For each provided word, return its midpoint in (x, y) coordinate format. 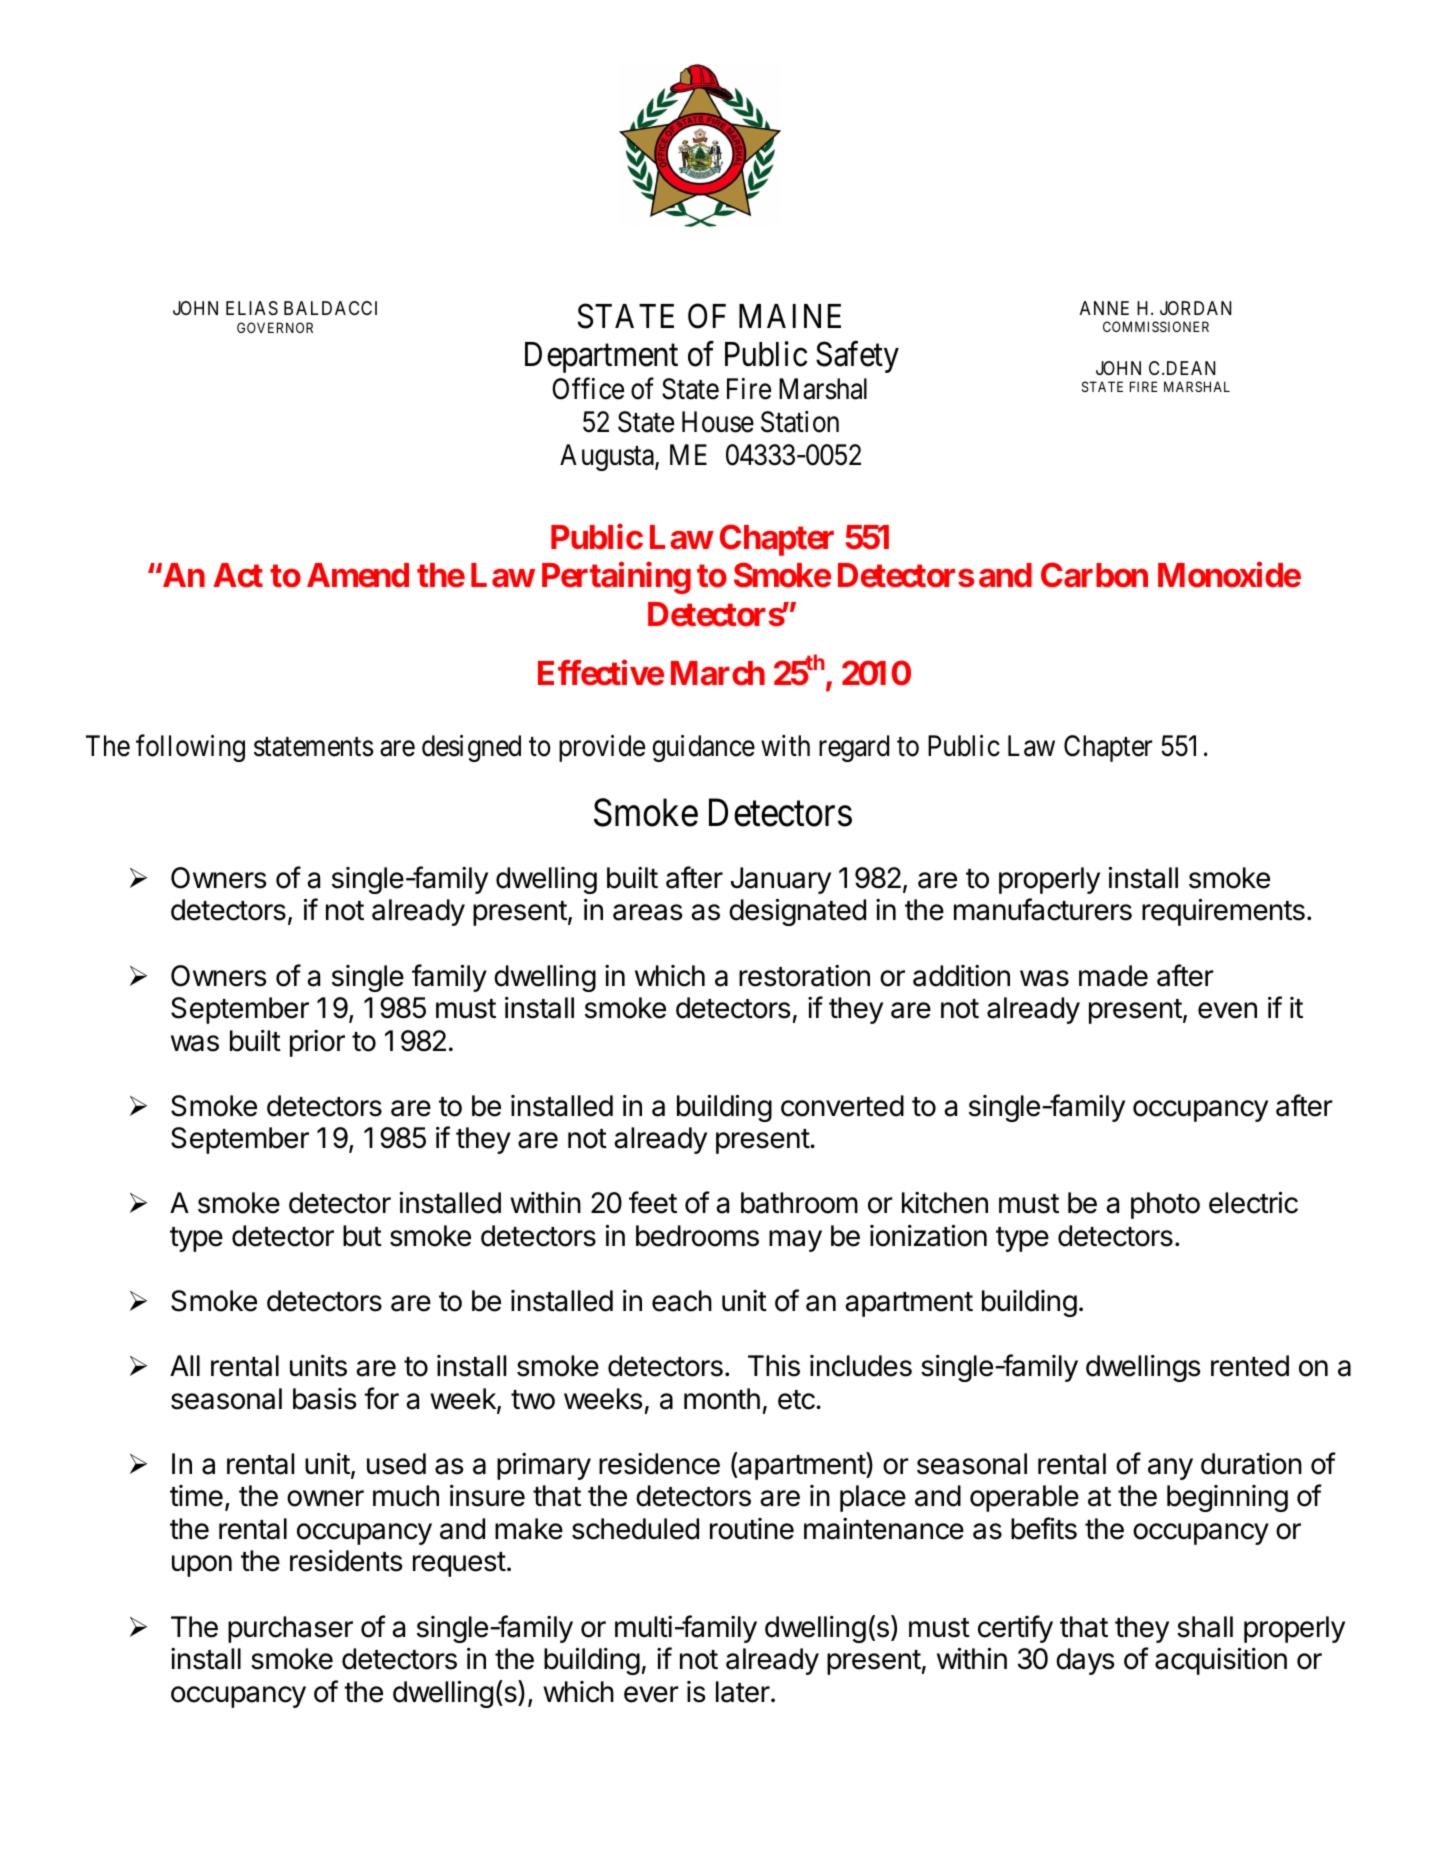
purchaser (290, 1629)
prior (317, 1043)
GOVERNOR (275, 327)
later (744, 1692)
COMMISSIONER (1156, 326)
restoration (804, 976)
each (682, 1301)
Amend (358, 575)
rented (1250, 1366)
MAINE (790, 316)
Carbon (1094, 575)
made (1113, 976)
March (718, 673)
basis (325, 1399)
